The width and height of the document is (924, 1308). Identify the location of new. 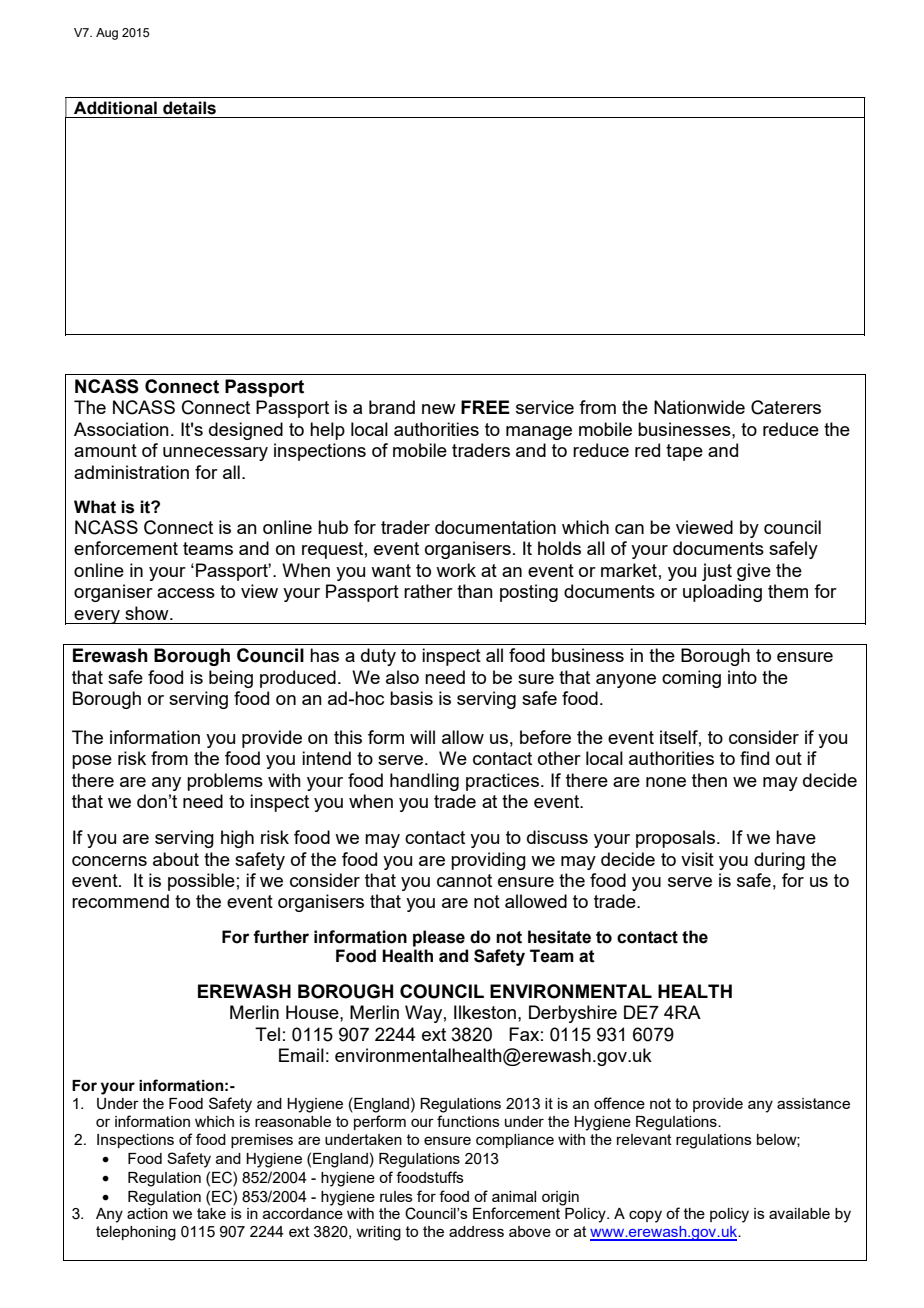
(439, 409).
